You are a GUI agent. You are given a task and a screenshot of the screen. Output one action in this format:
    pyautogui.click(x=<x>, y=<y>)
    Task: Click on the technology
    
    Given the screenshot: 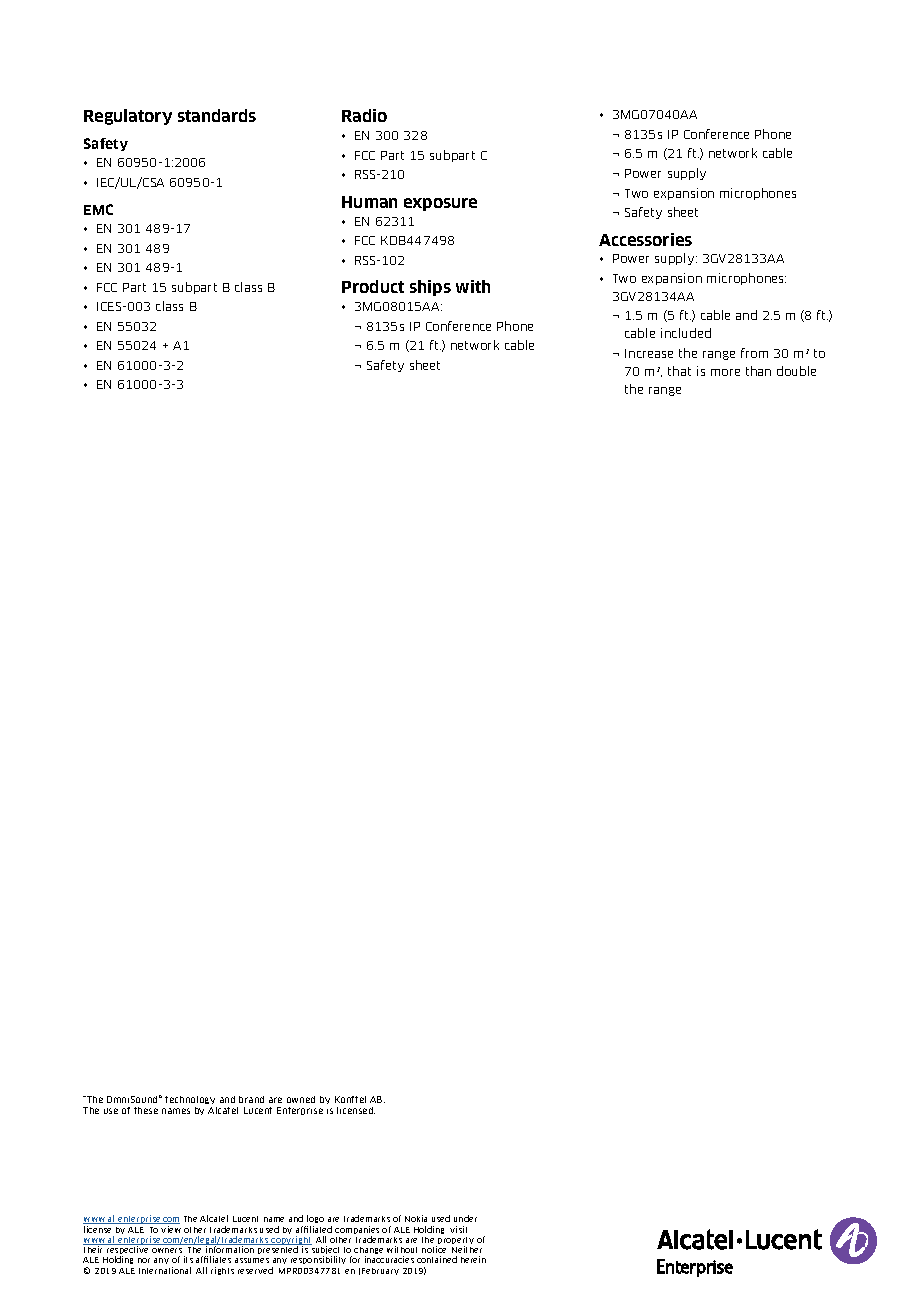 What is the action you would take?
    pyautogui.click(x=191, y=1102)
